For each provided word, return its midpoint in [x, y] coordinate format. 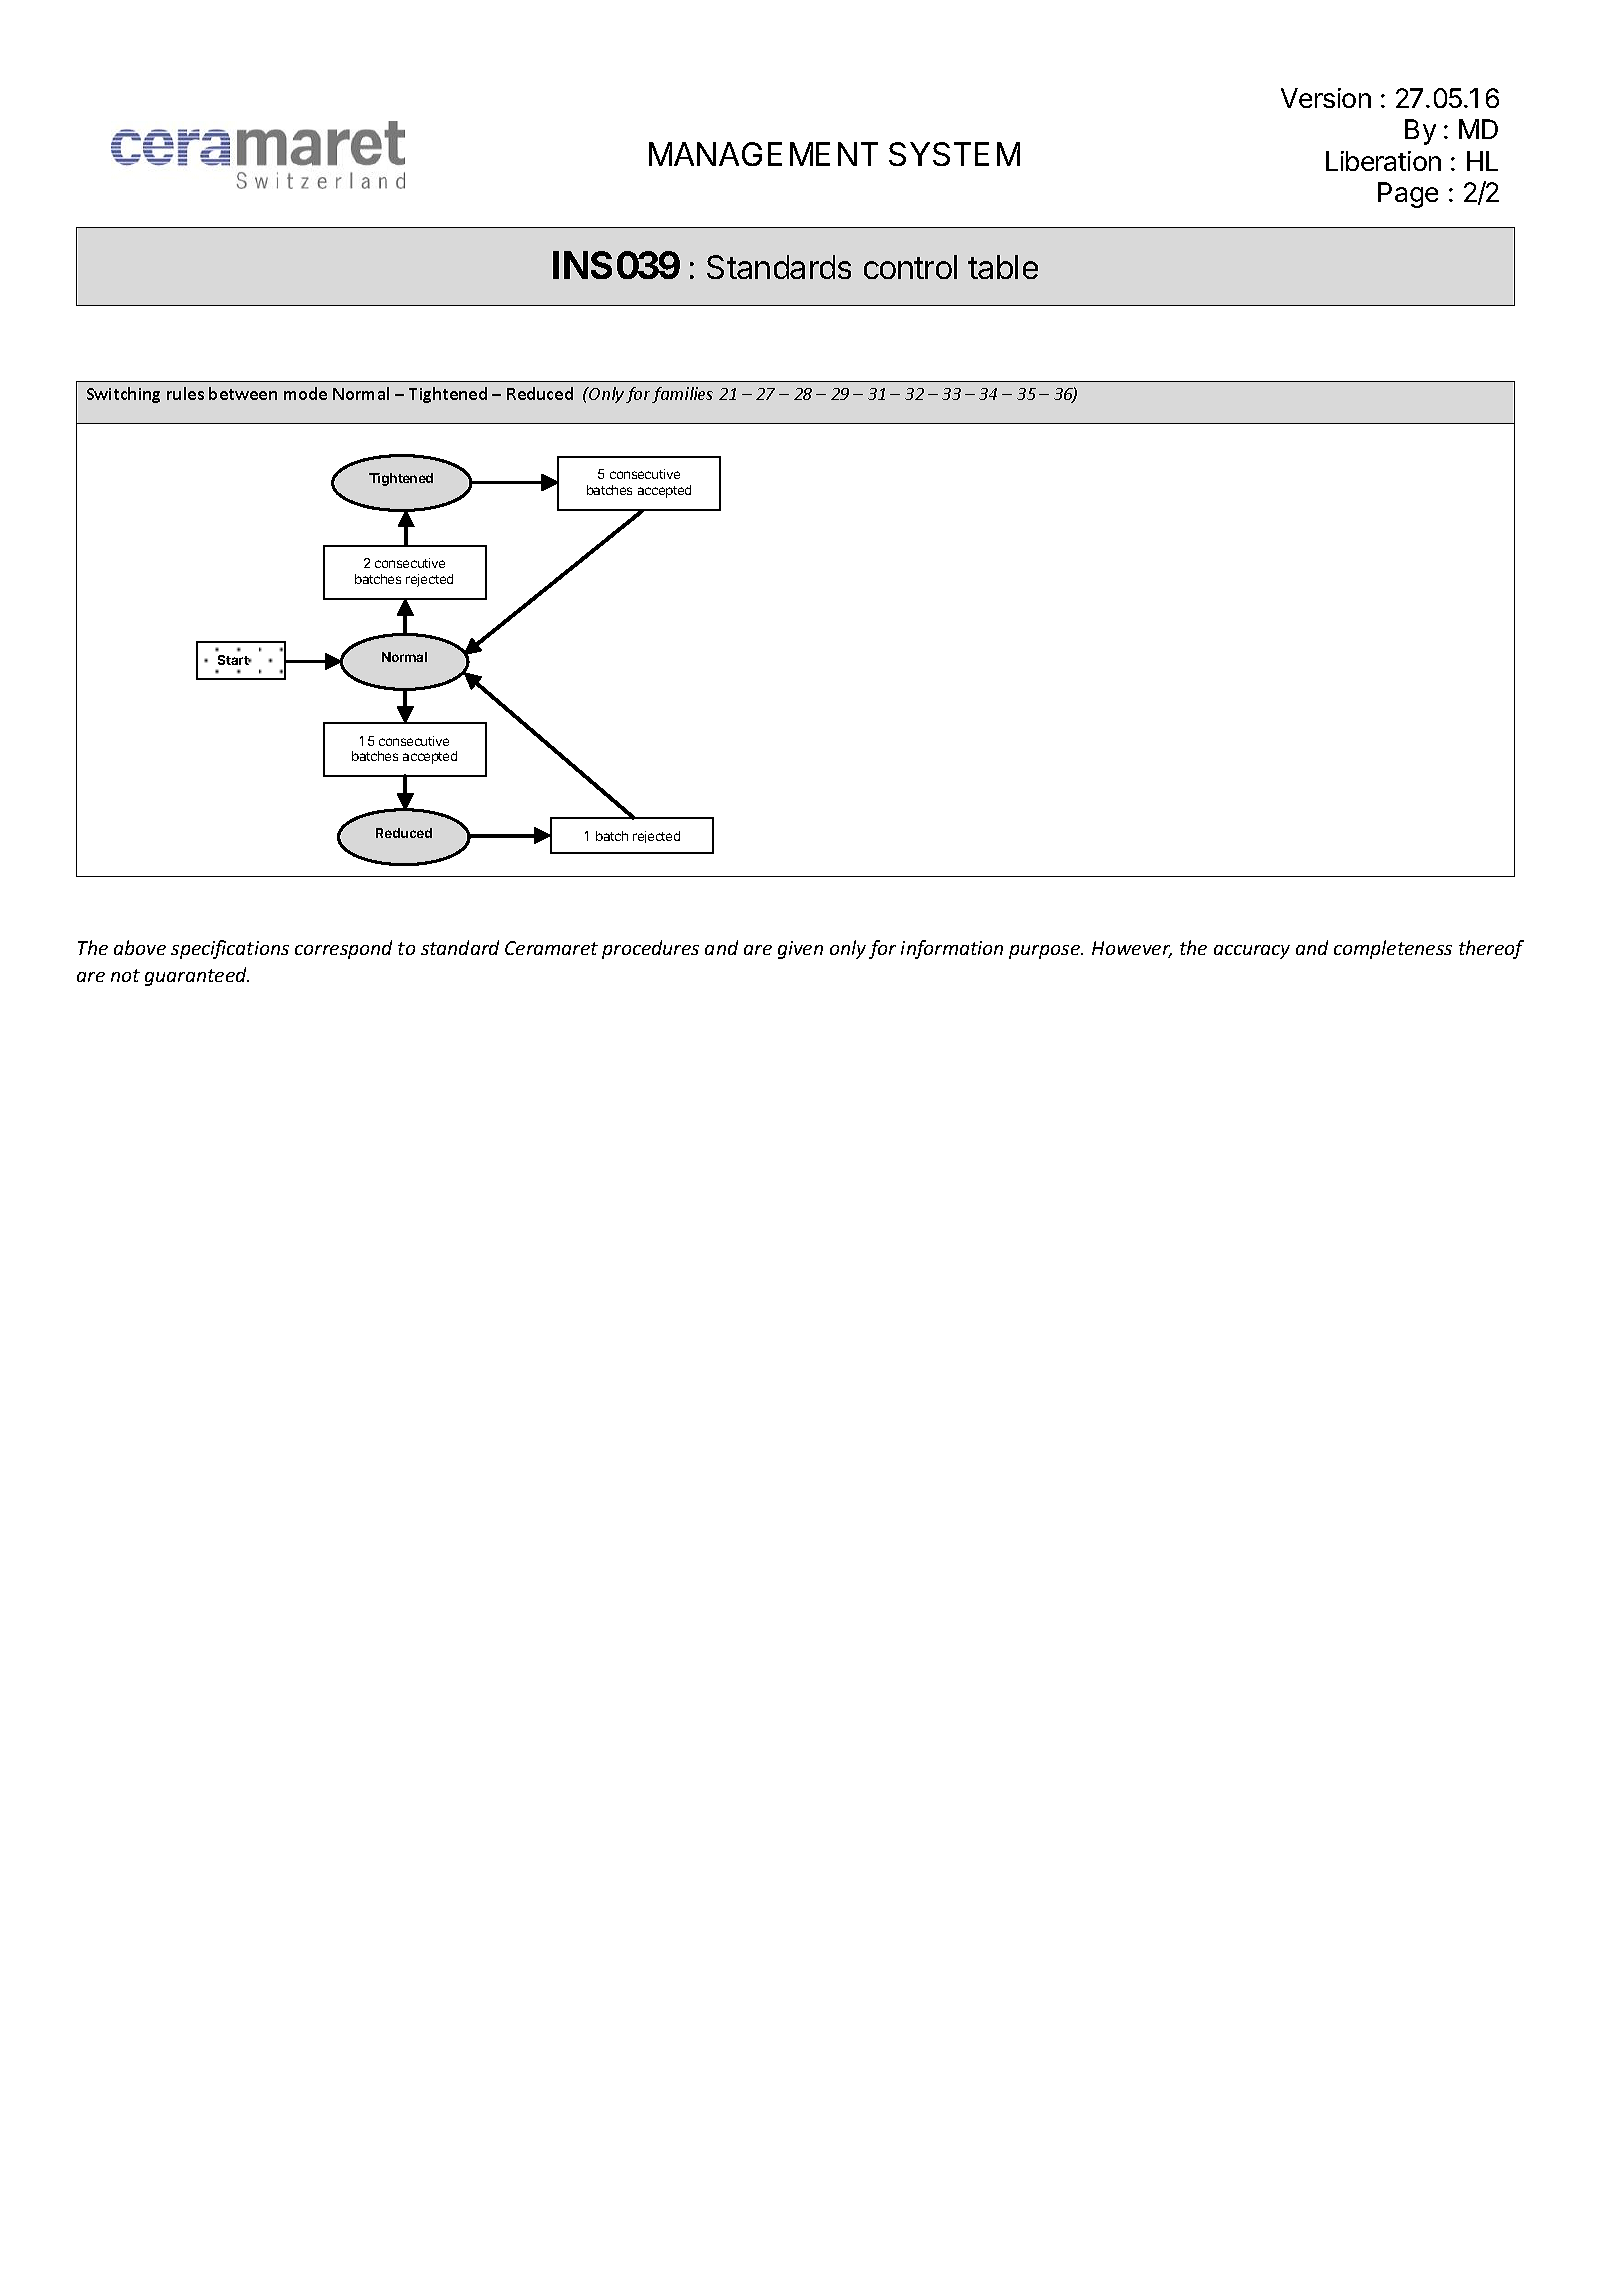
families [682, 395]
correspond [343, 949]
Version [1326, 98]
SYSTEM [954, 154]
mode [305, 393]
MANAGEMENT [763, 154]
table [1003, 267]
